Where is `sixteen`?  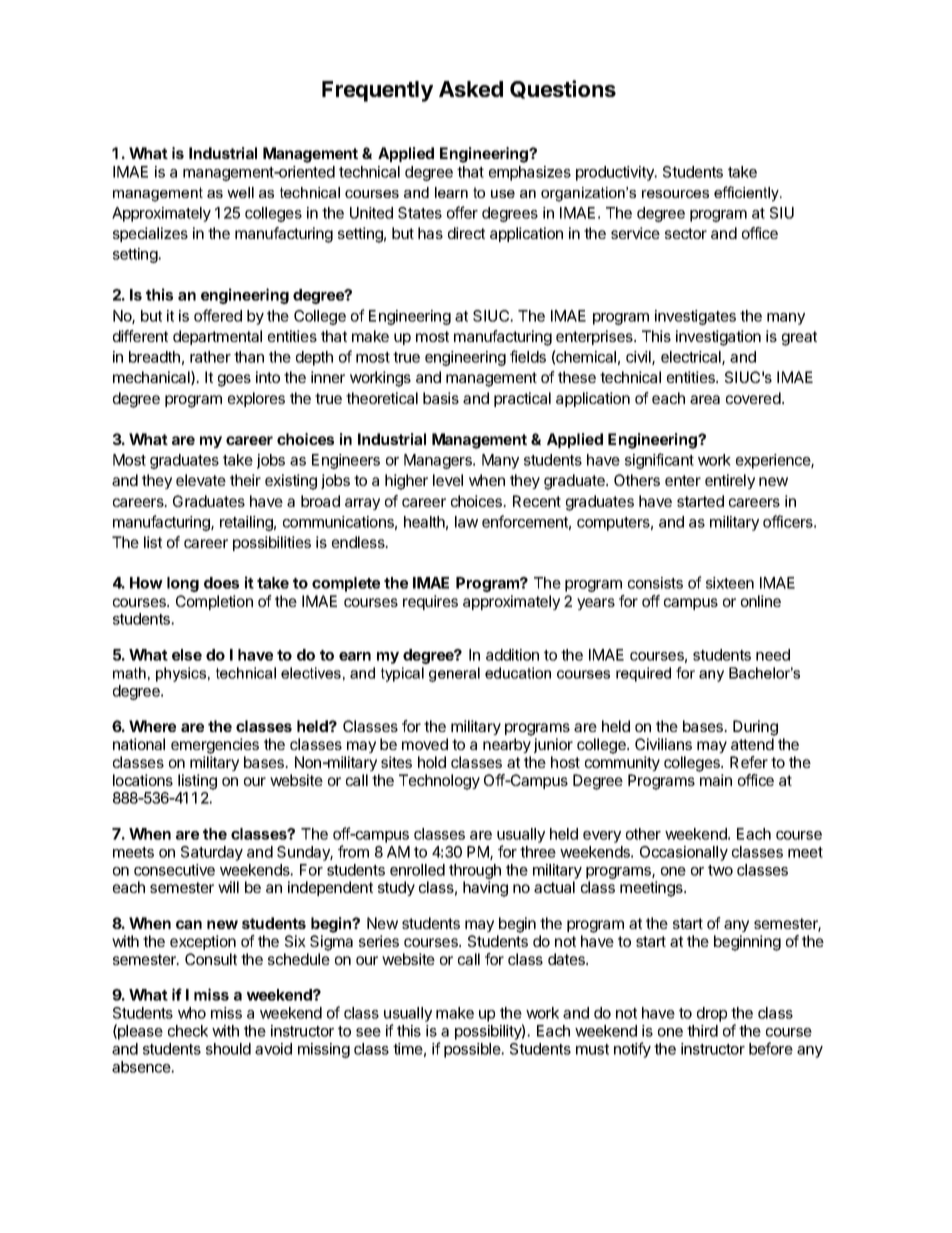
sixteen is located at coordinates (730, 583).
